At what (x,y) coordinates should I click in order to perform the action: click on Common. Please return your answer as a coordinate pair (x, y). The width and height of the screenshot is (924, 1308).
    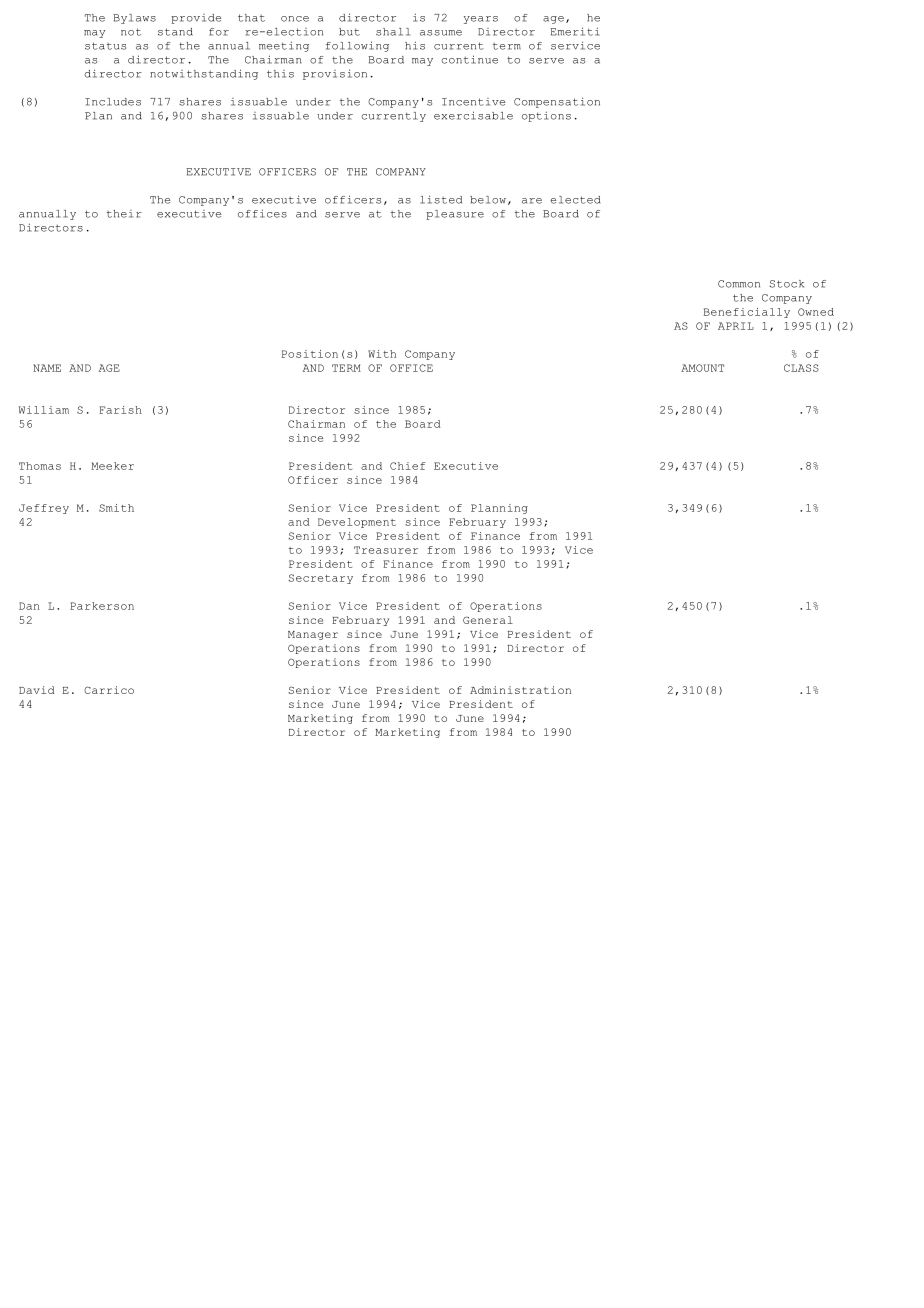
    Looking at the image, I should click on (739, 284).
